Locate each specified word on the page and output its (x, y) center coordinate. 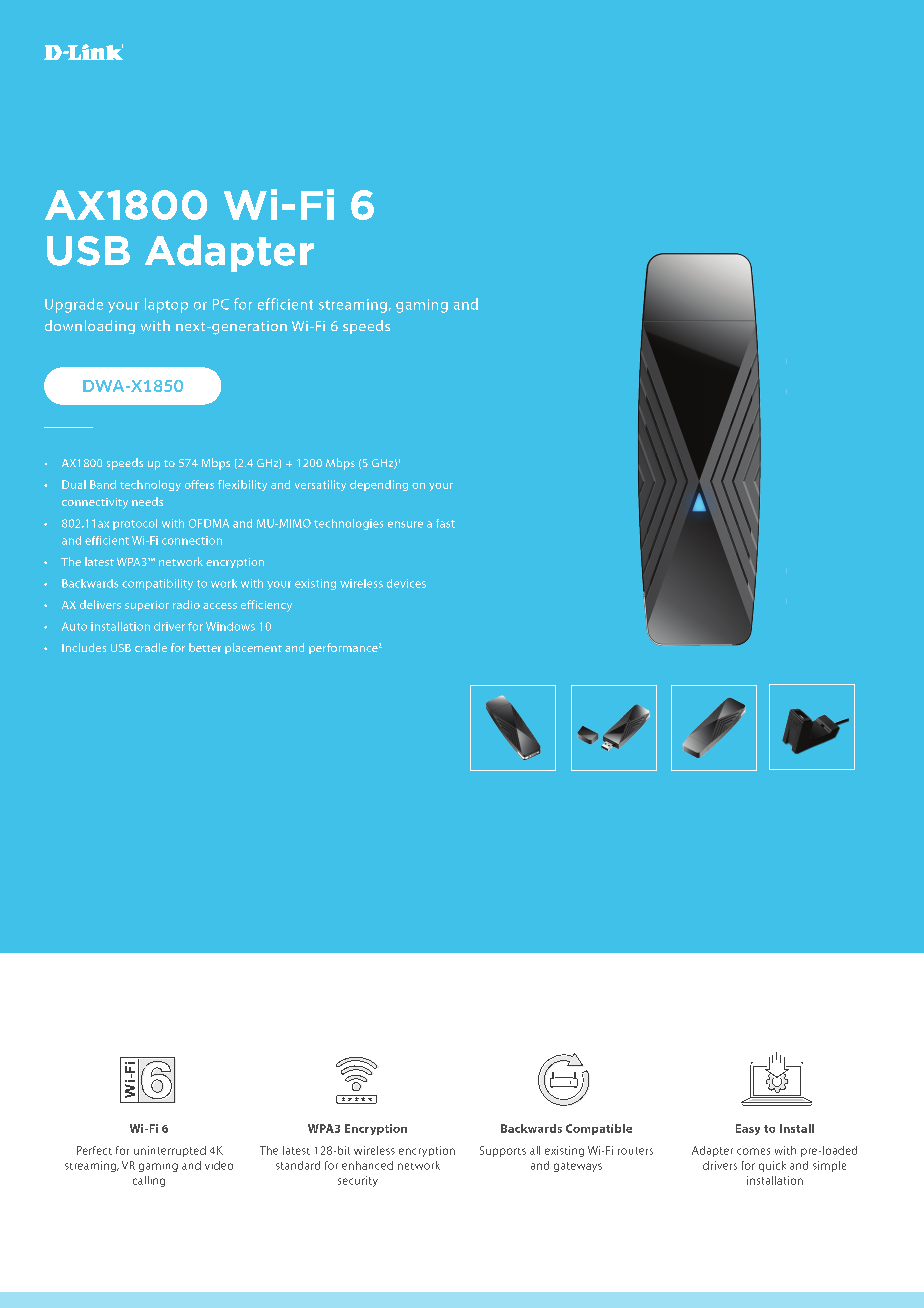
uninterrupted (170, 1151)
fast (445, 523)
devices (406, 583)
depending (379, 485)
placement (253, 648)
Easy (748, 1129)
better (205, 647)
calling (149, 1181)
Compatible (599, 1129)
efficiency (266, 606)
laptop (166, 305)
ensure (405, 524)
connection (192, 540)
